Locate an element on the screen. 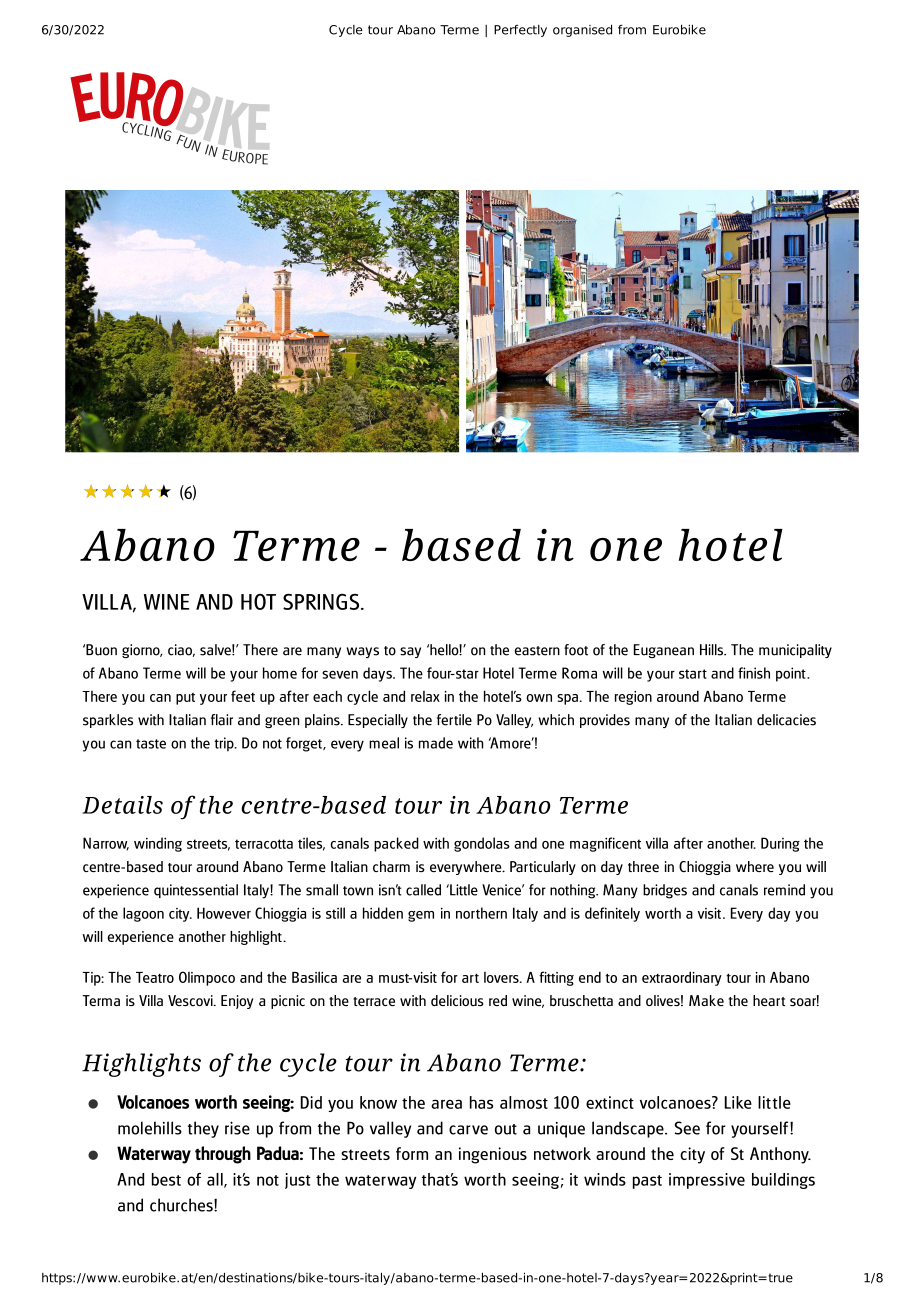 The width and height of the screenshot is (924, 1308). Perfectly is located at coordinates (520, 30).
